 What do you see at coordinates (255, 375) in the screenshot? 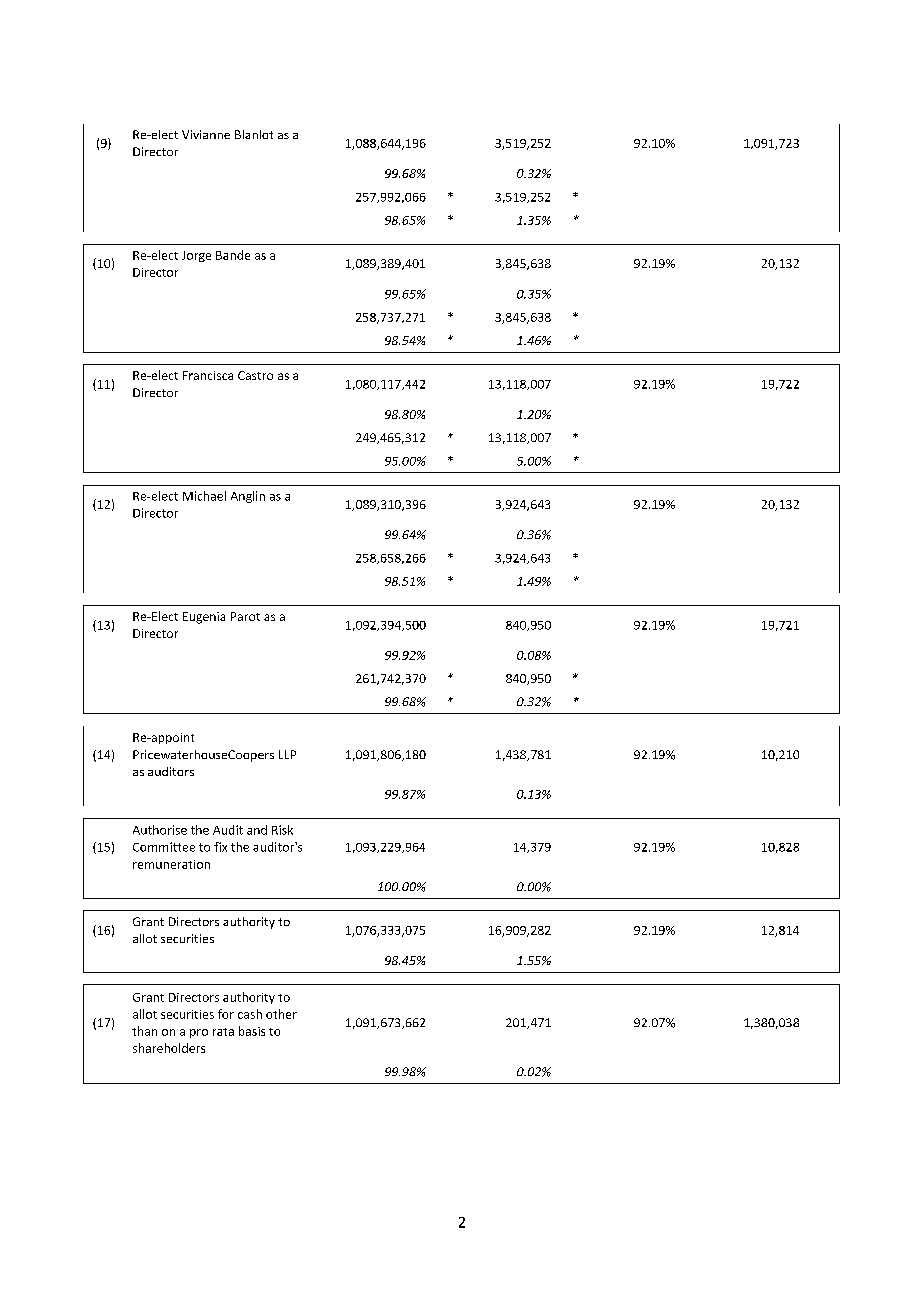
I see `Castro` at bounding box center [255, 375].
